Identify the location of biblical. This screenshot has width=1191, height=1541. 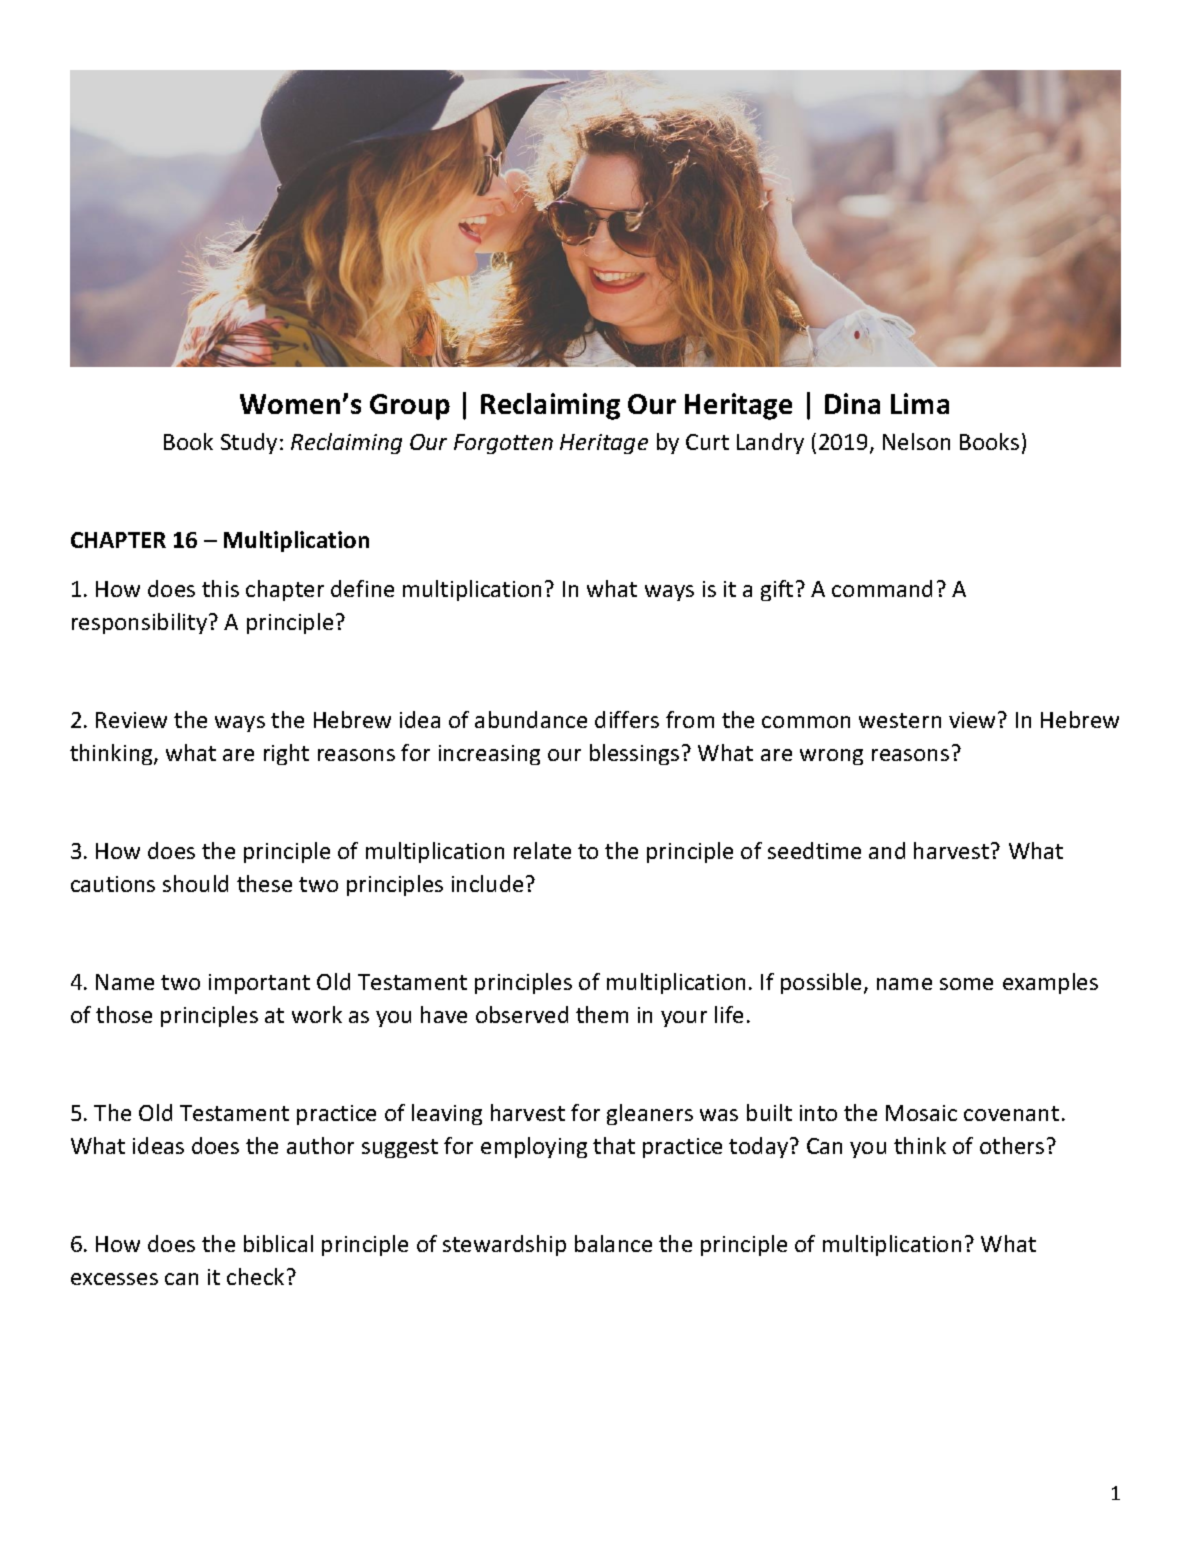
(278, 1243).
